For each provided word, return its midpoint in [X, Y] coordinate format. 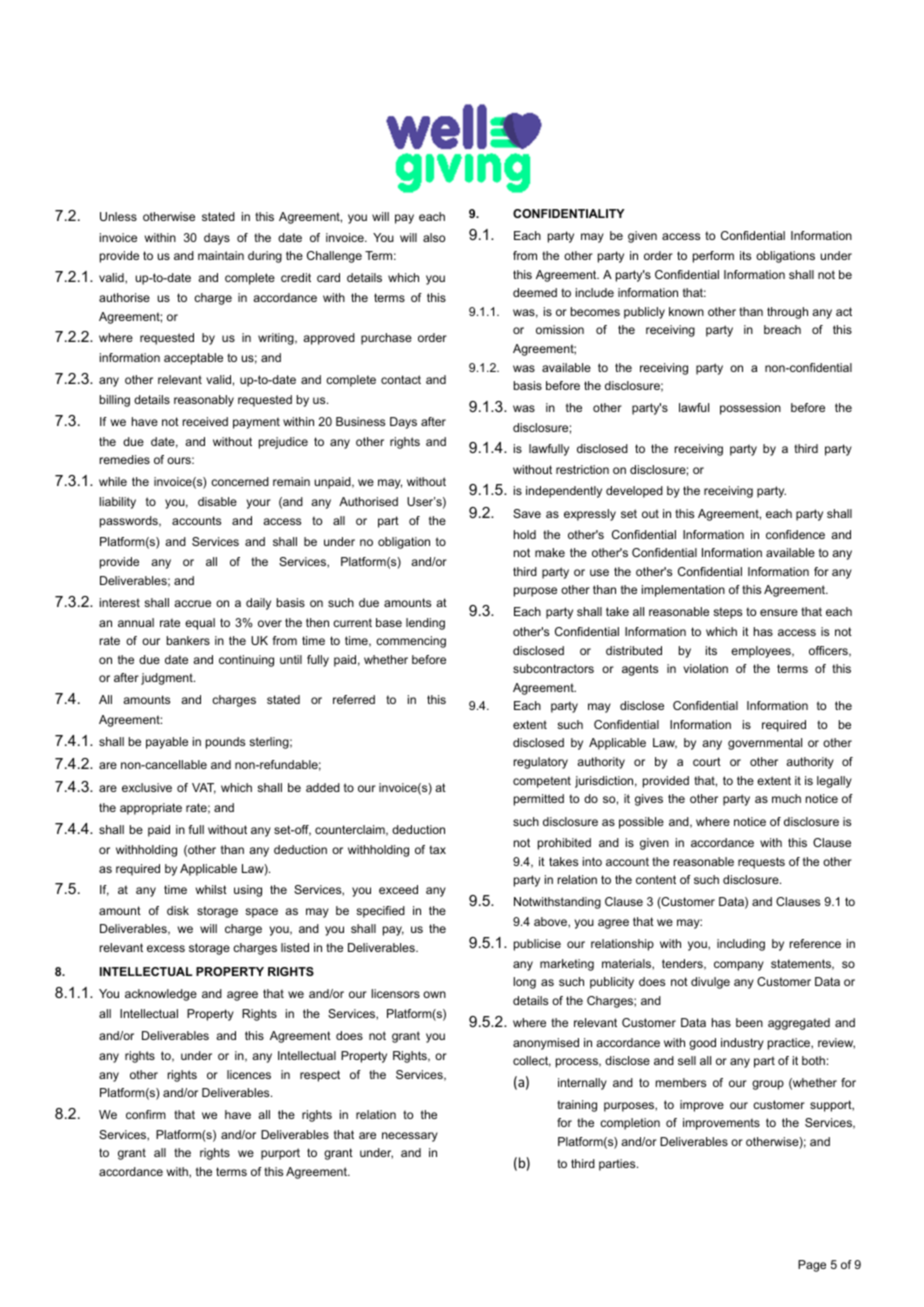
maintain [221, 255]
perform [713, 257]
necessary [410, 1137]
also [434, 237]
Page [812, 1266]
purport [280, 1154]
